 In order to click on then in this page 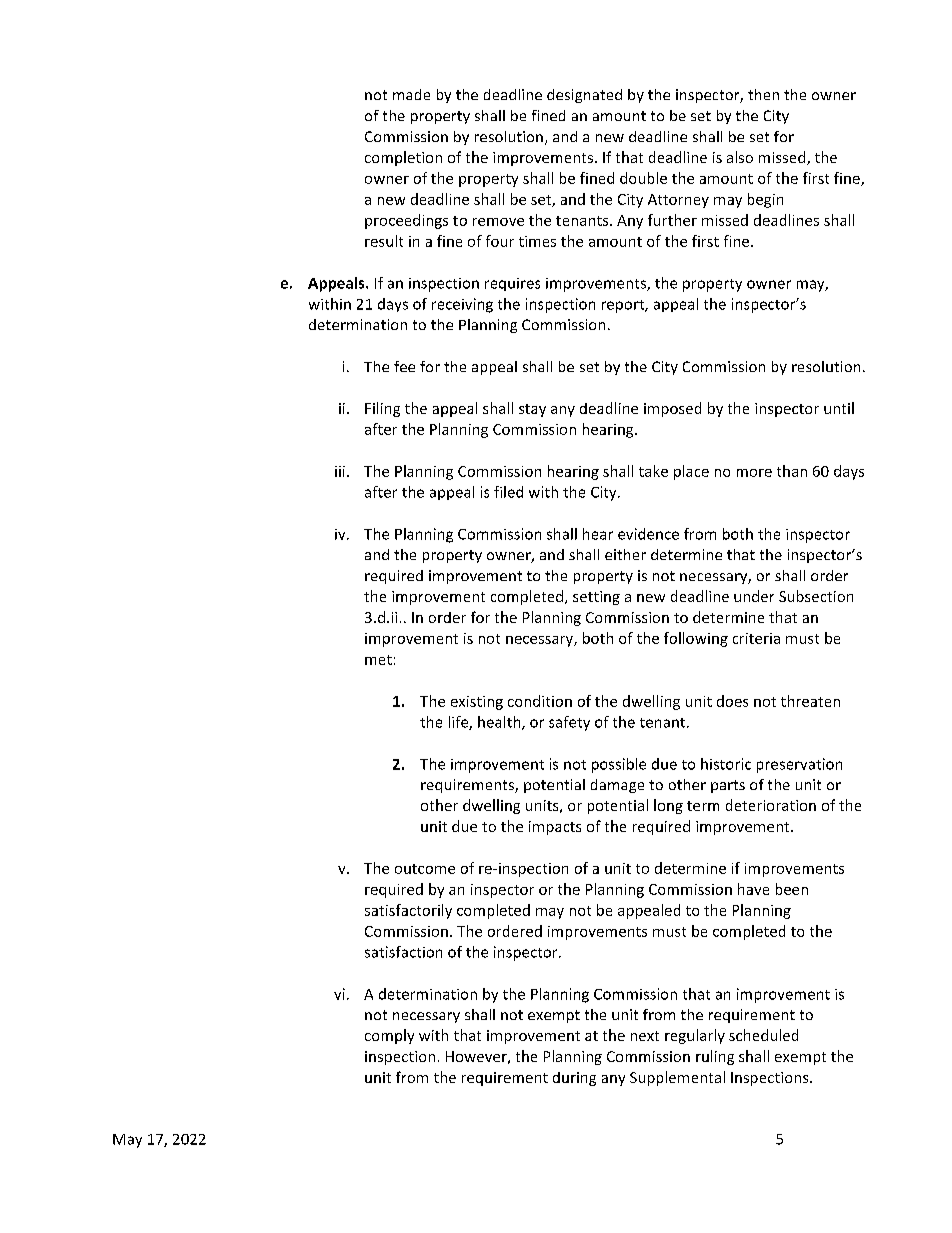, I will do `click(763, 94)`.
